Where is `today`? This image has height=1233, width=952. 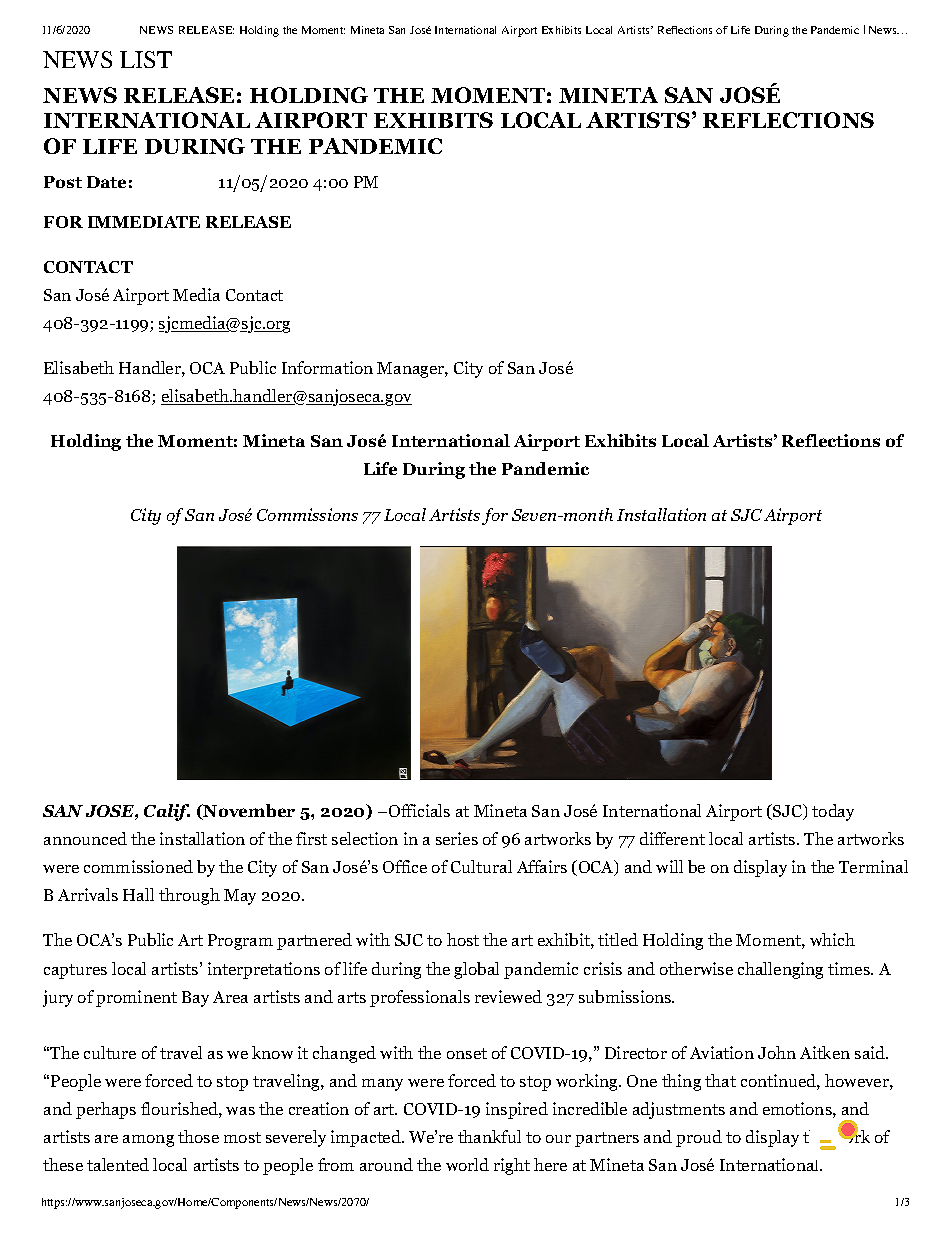 today is located at coordinates (833, 812).
